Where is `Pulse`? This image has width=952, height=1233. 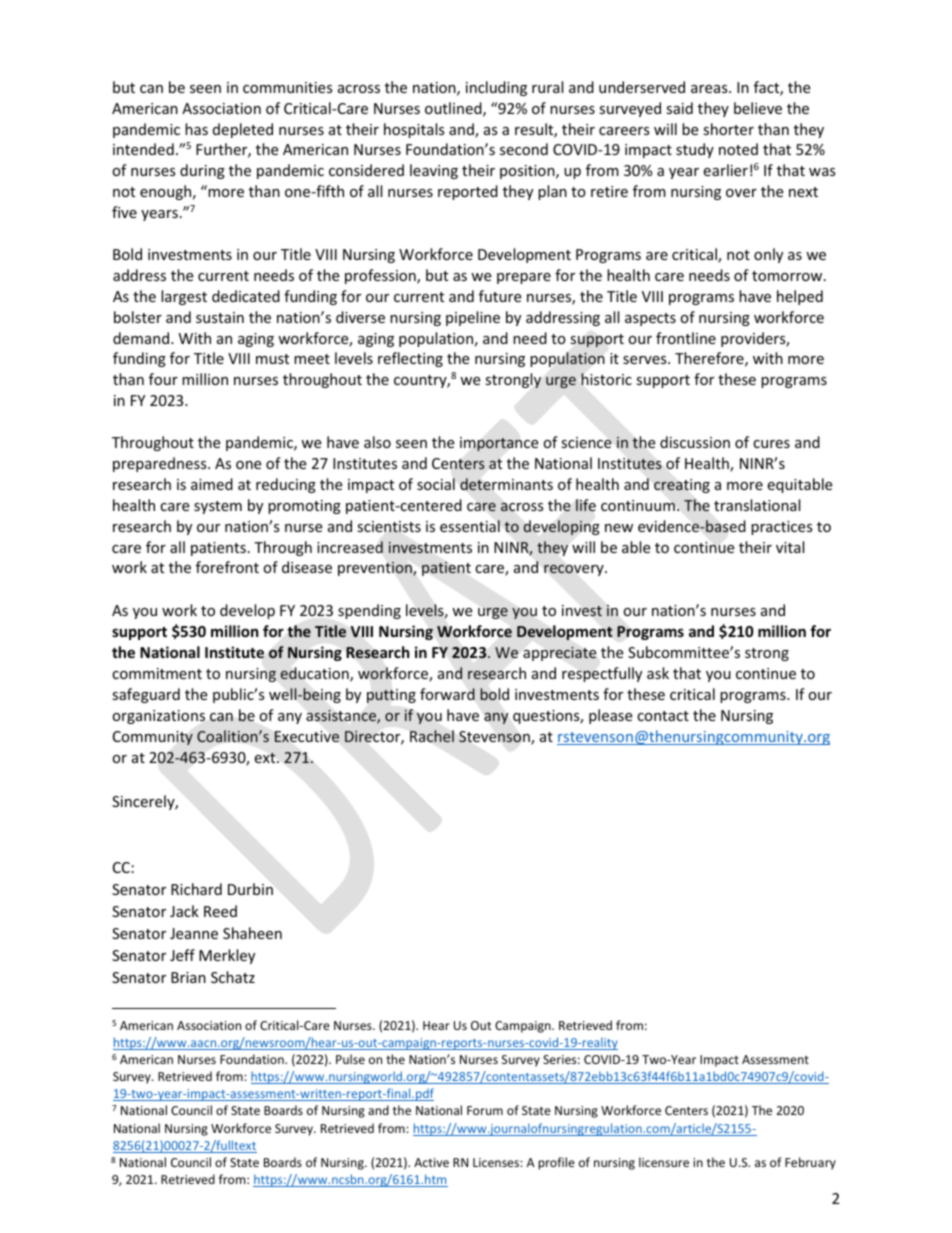 Pulse is located at coordinates (350, 1059).
